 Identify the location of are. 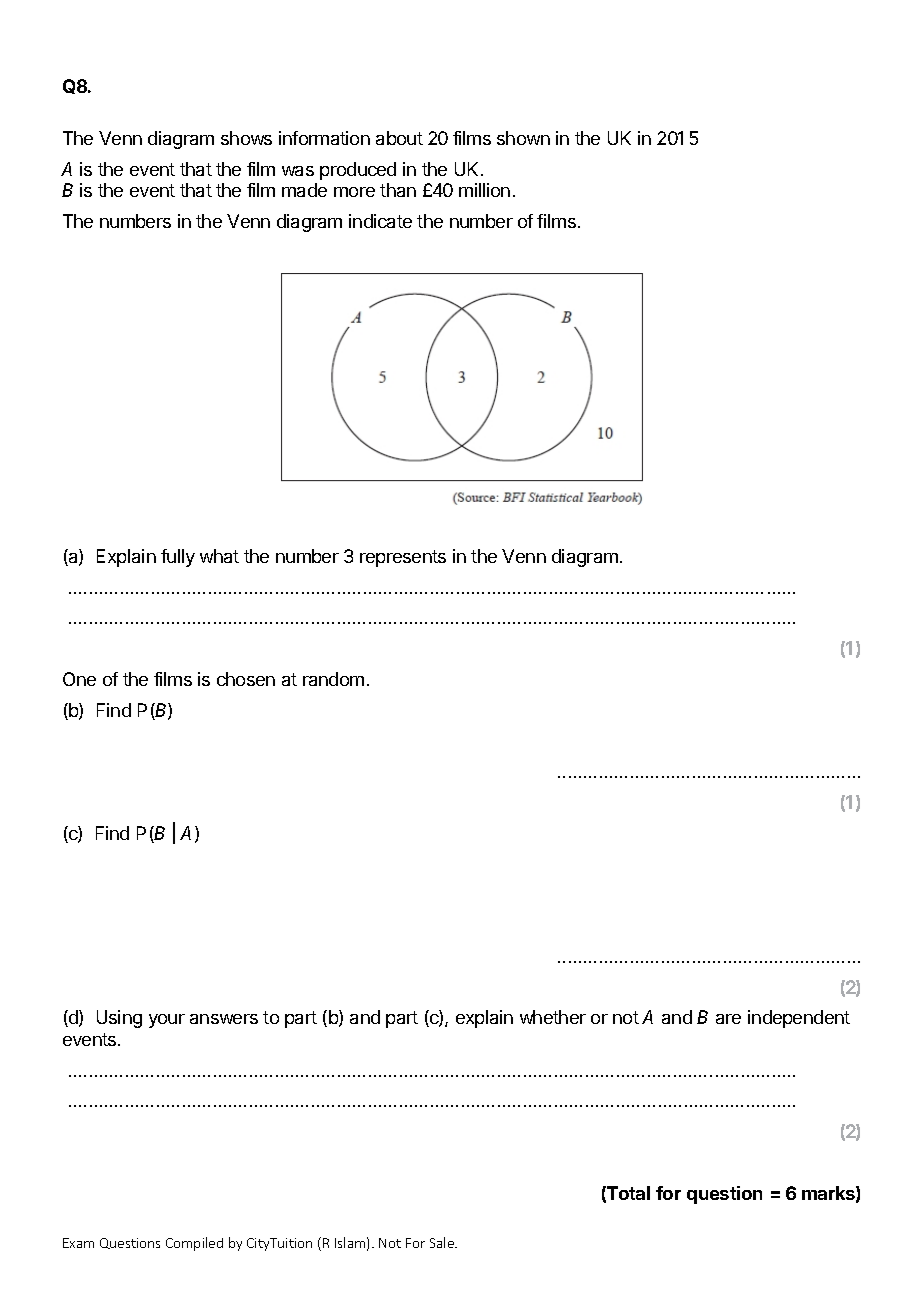
(728, 1019).
